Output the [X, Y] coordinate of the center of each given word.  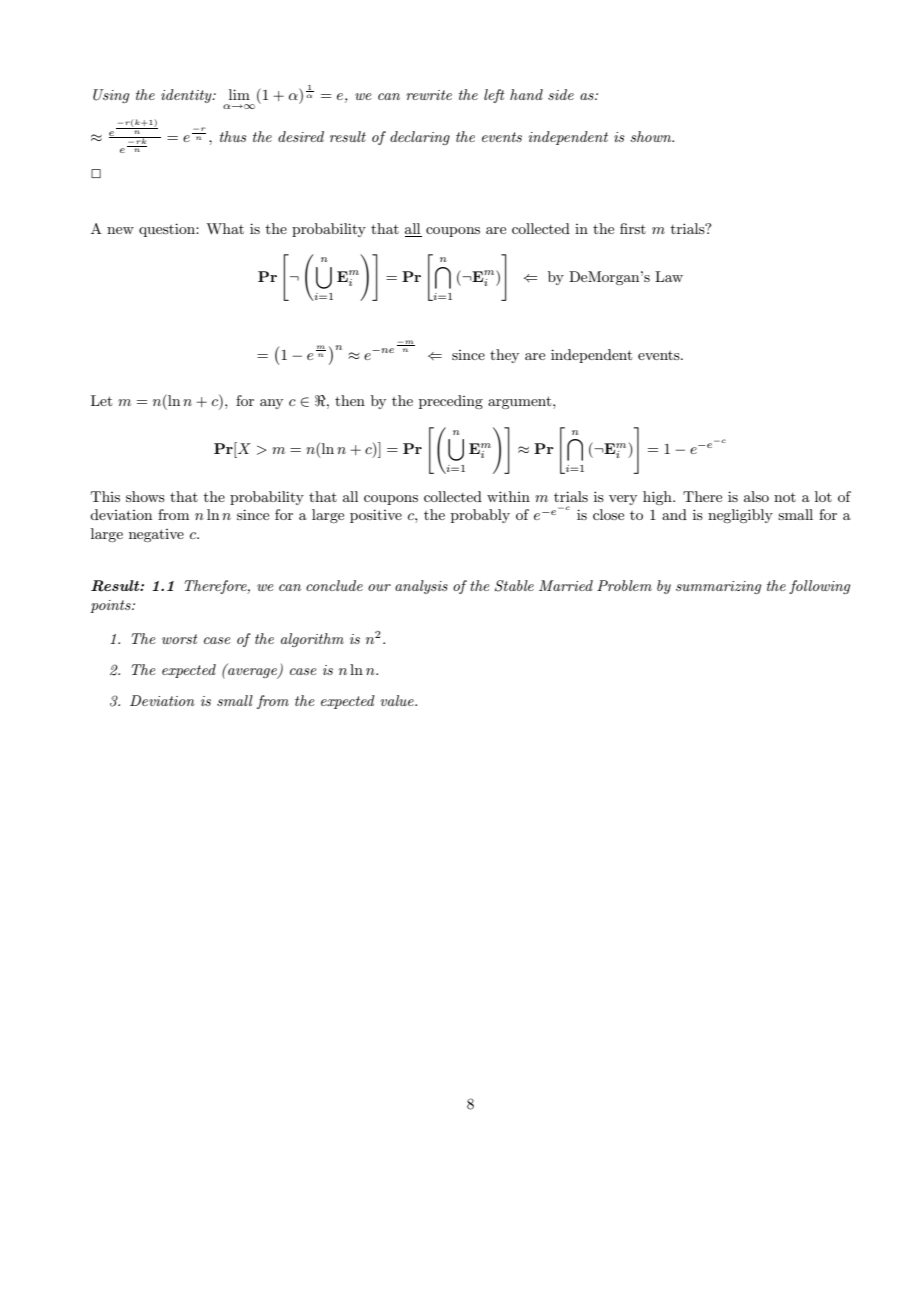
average [253, 673]
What [225, 228]
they [504, 356]
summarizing [718, 587]
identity [187, 96]
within [508, 496]
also [756, 496]
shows [145, 496]
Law [669, 276]
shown [652, 136]
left [494, 96]
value [398, 700]
